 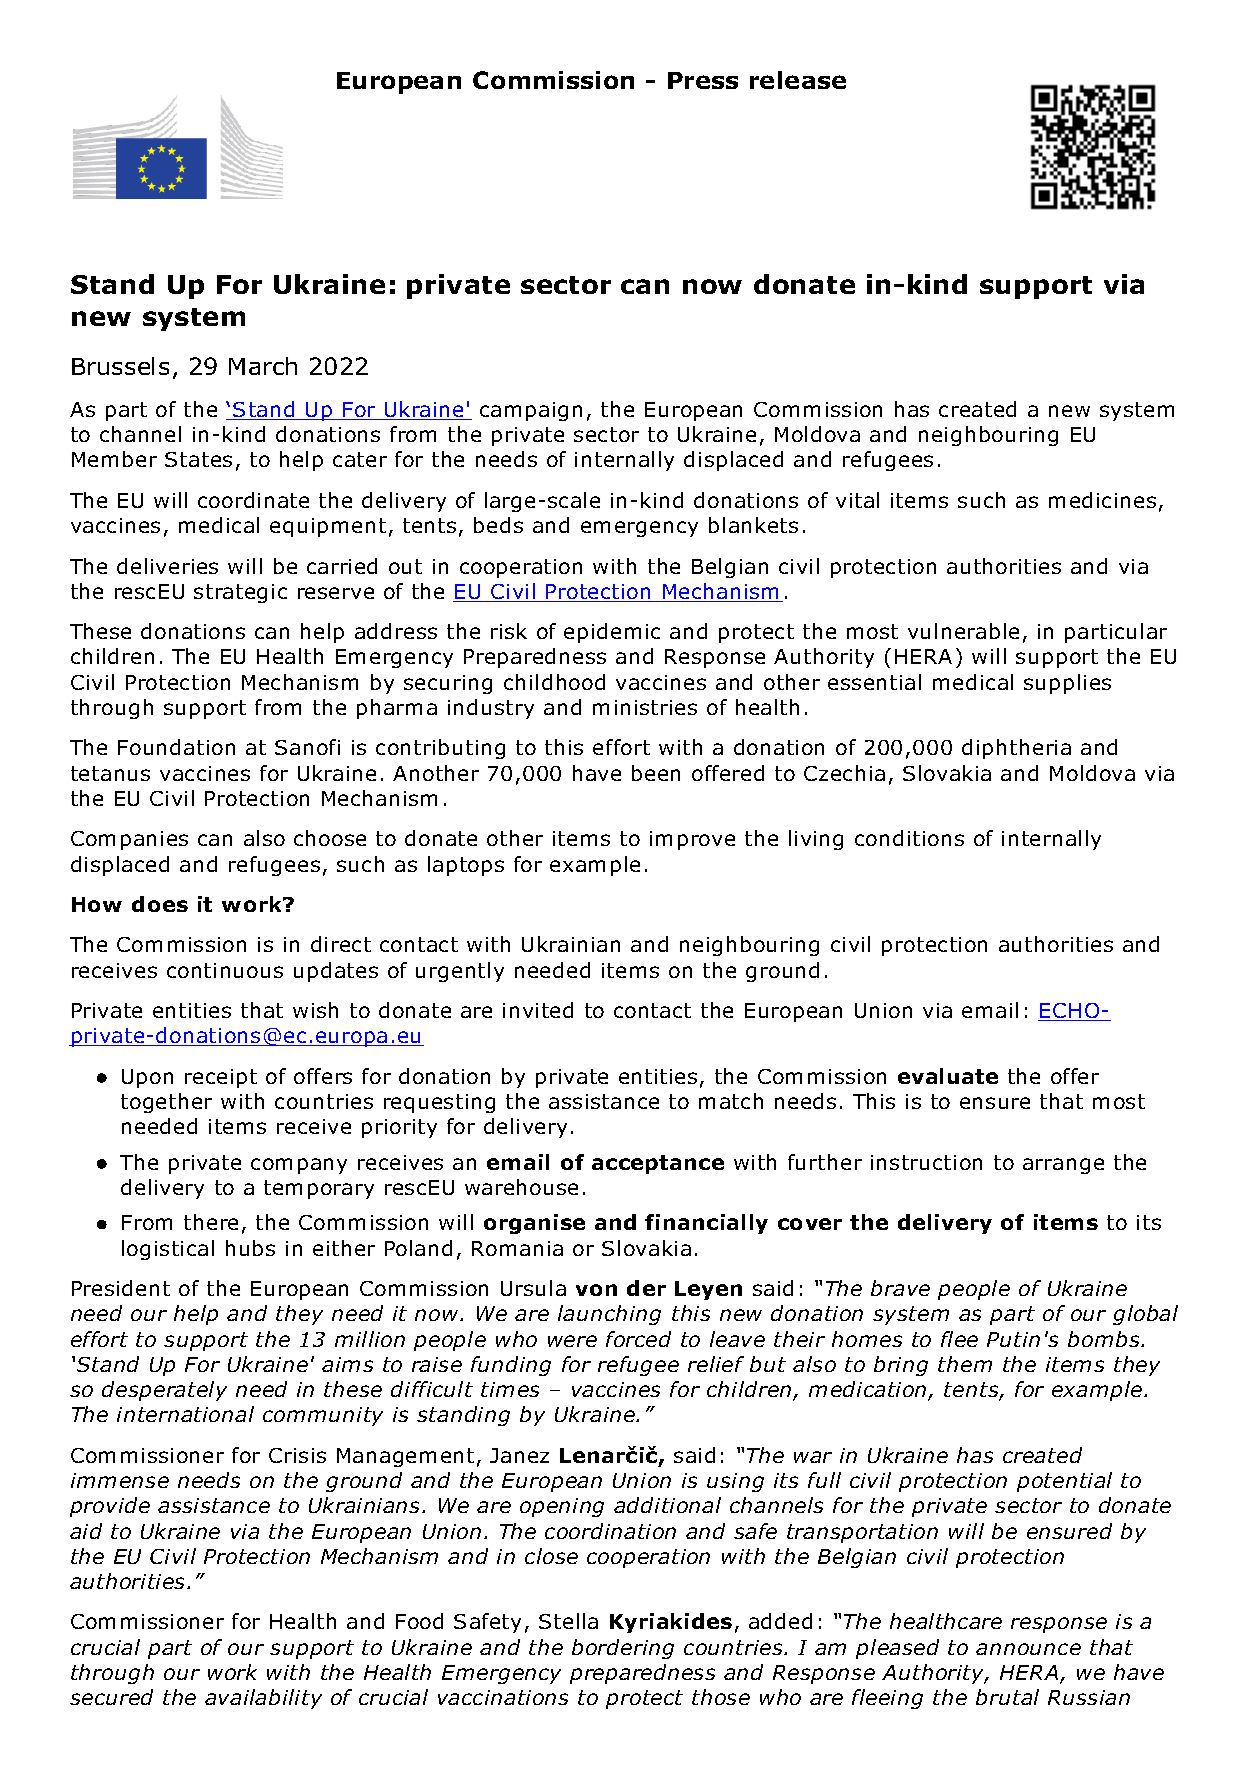 I want to click on acceptance, so click(x=658, y=1164).
